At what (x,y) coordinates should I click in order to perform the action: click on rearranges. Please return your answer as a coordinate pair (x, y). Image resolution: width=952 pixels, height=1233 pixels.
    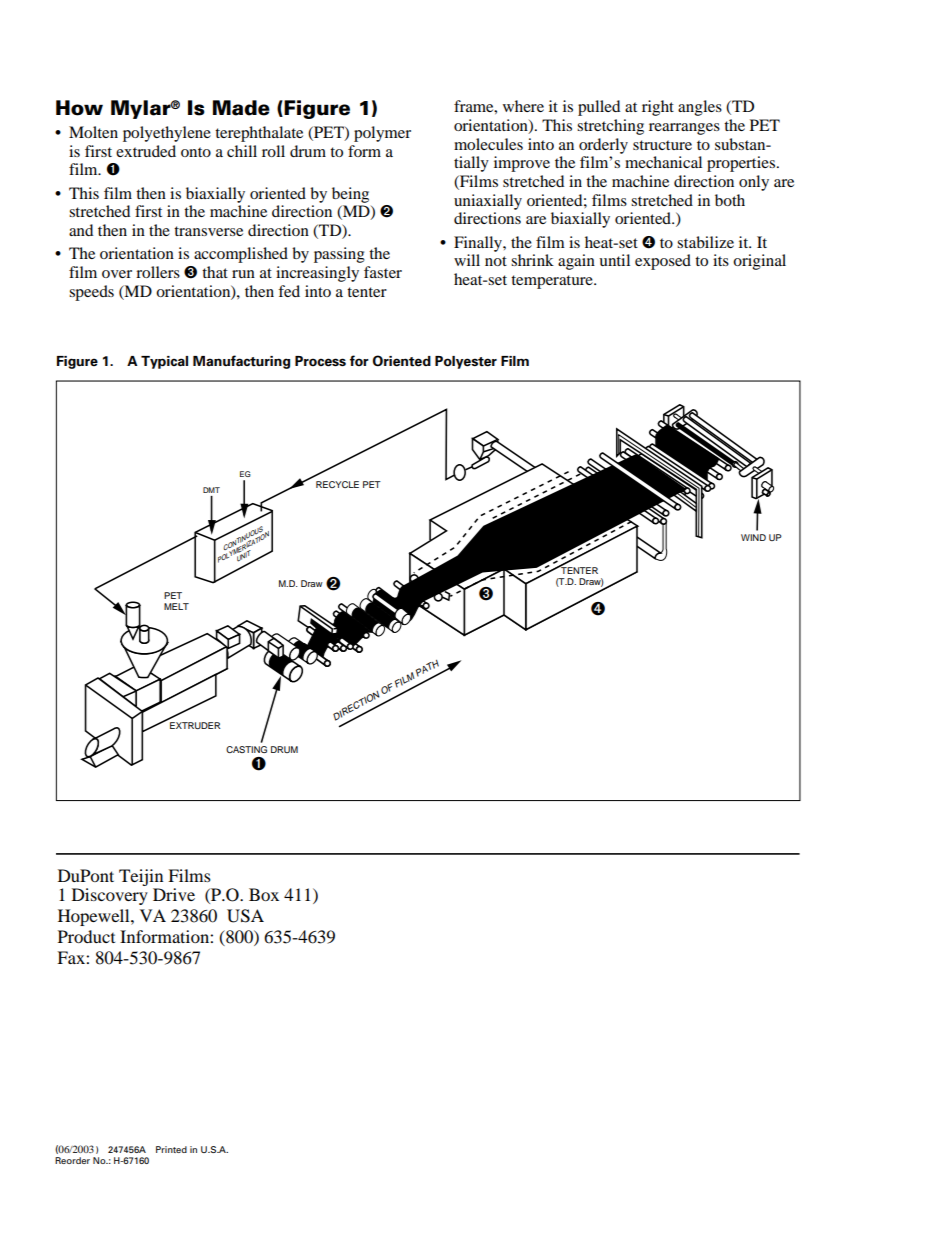
    Looking at the image, I should click on (684, 129).
